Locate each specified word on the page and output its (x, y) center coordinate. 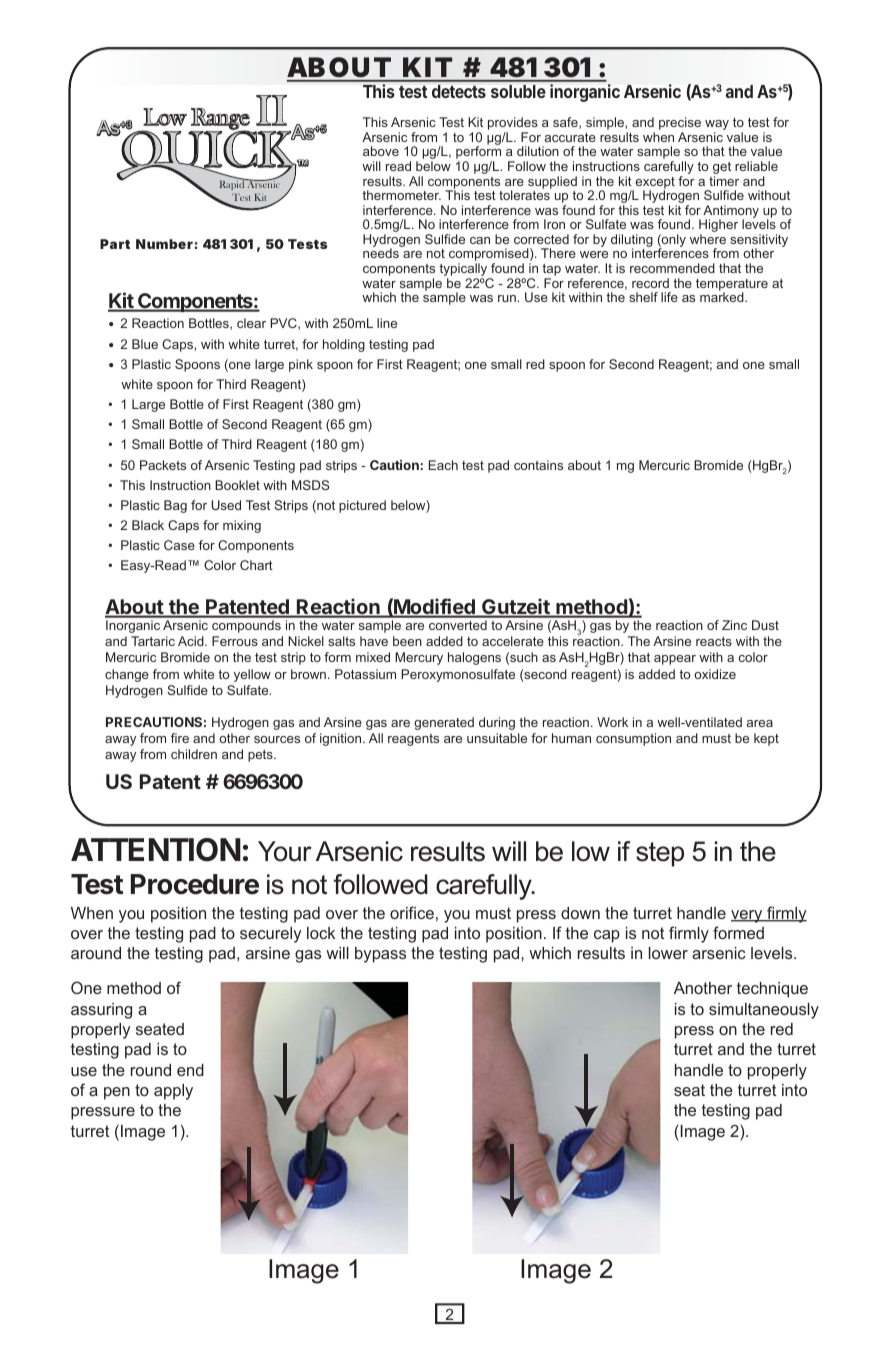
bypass (380, 955)
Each (443, 465)
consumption (633, 739)
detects (459, 91)
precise (680, 125)
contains (538, 465)
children (194, 754)
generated (444, 723)
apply (173, 1092)
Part (115, 244)
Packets (163, 465)
